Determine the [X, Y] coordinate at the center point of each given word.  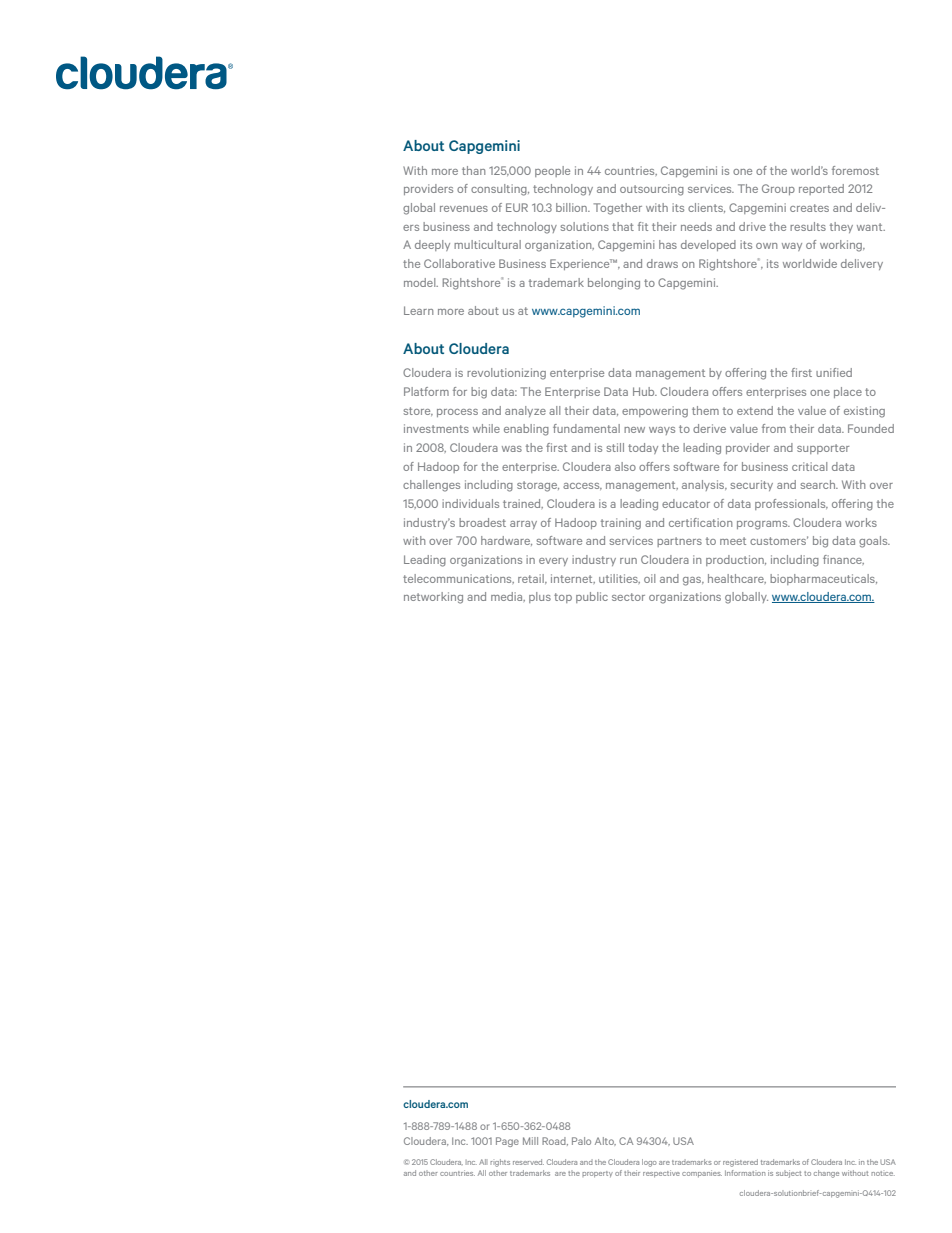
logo [649, 1163]
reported [821, 189]
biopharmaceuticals [823, 579]
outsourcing [652, 190]
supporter [823, 449]
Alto [605, 1141]
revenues [464, 209]
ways [662, 431]
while [486, 428]
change [826, 1174]
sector [628, 597]
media [508, 597]
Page [507, 1142]
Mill [530, 1141]
